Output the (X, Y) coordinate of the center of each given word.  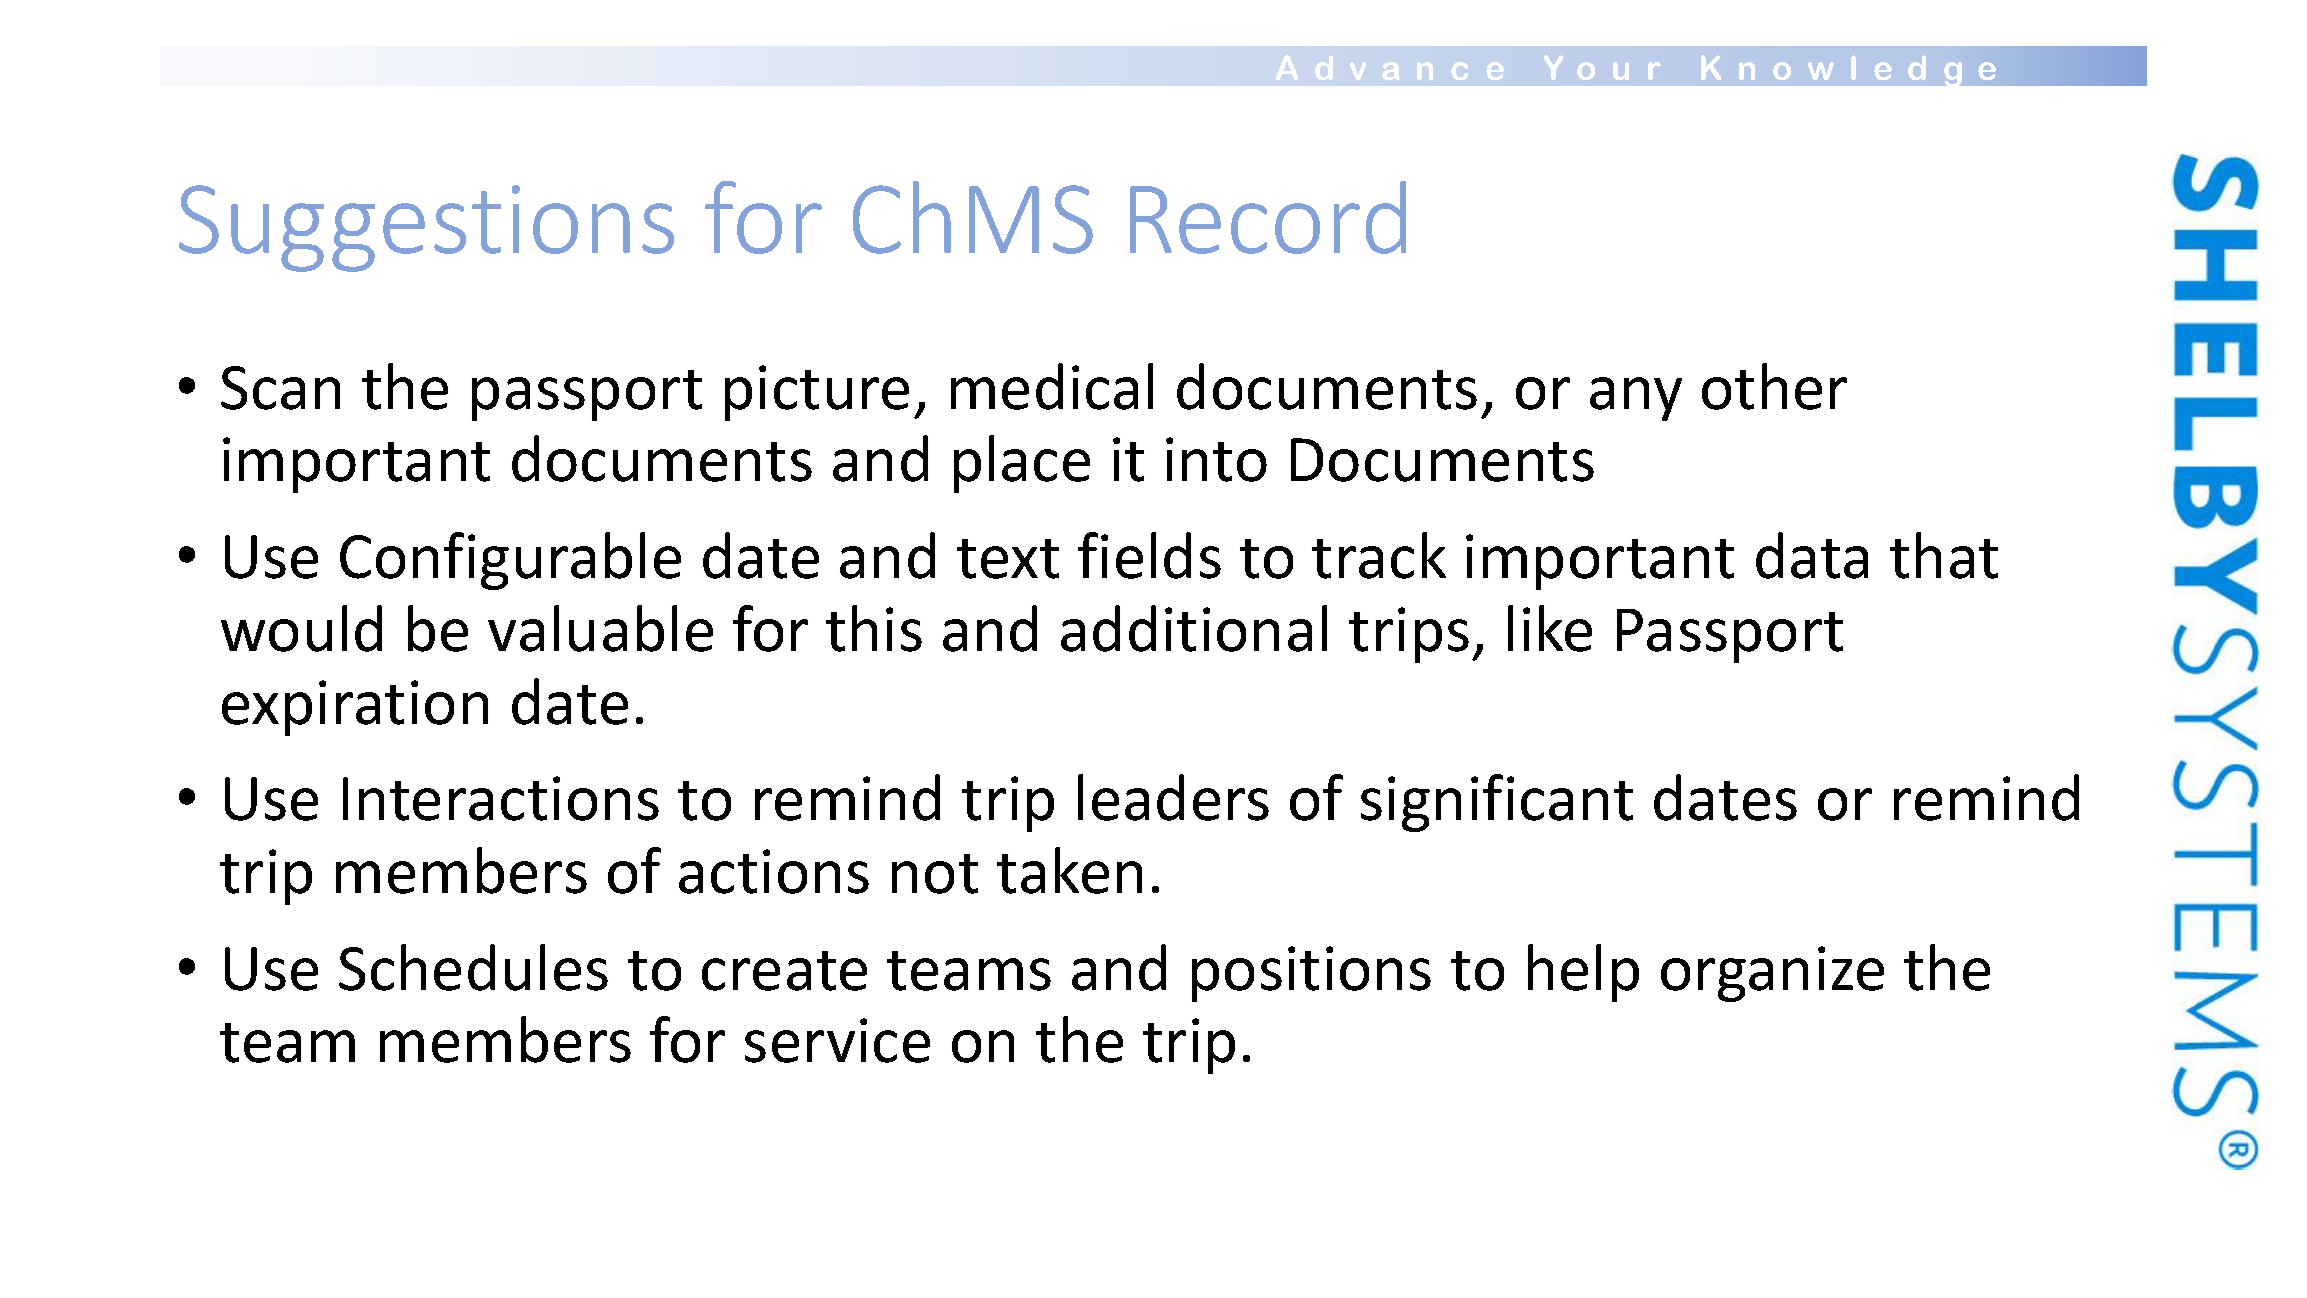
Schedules (473, 967)
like (1550, 628)
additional (1194, 628)
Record (1268, 217)
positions (1311, 974)
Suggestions (426, 228)
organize (1772, 974)
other (1774, 386)
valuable (600, 628)
